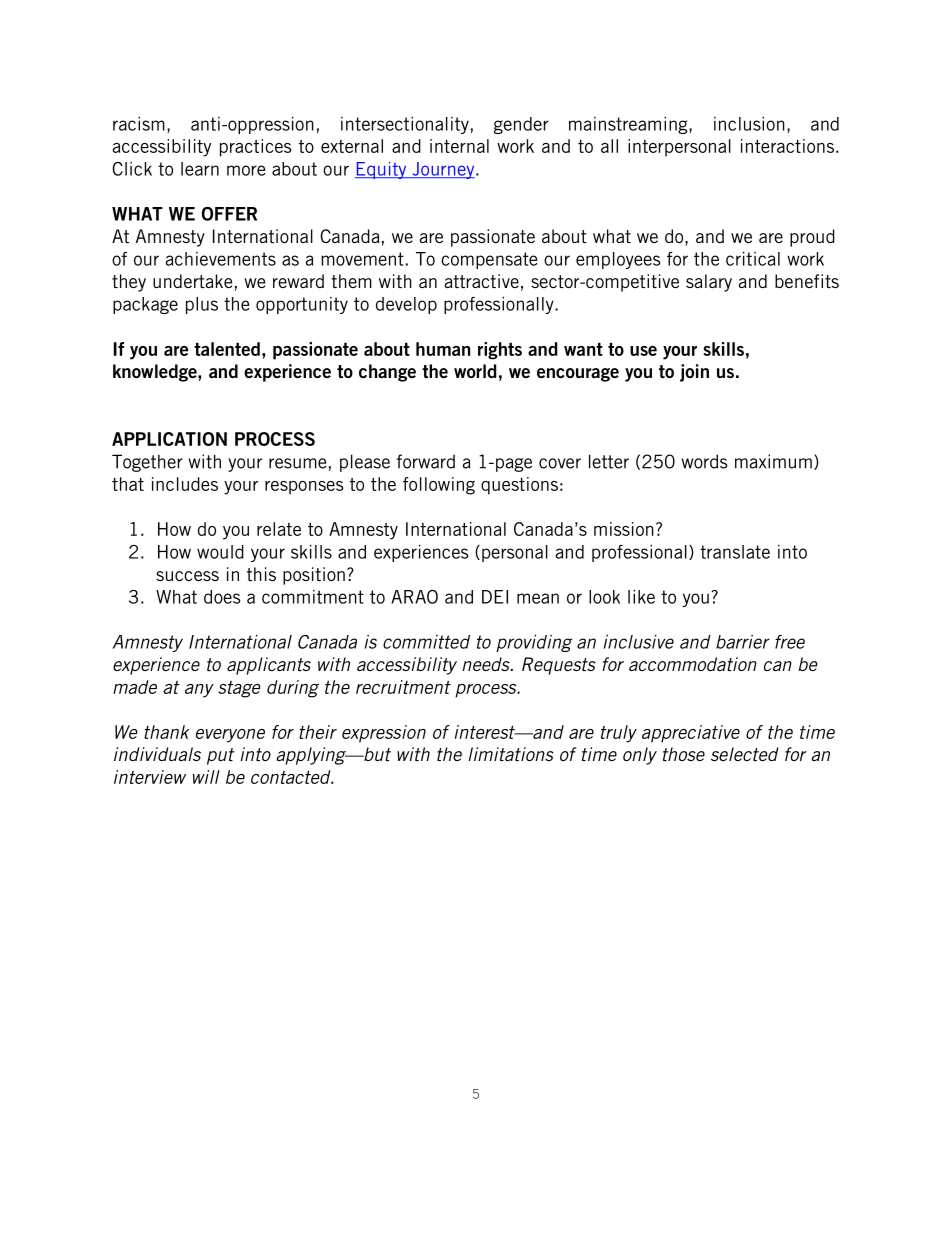 The width and height of the image is (952, 1233). I want to click on does, so click(222, 597).
